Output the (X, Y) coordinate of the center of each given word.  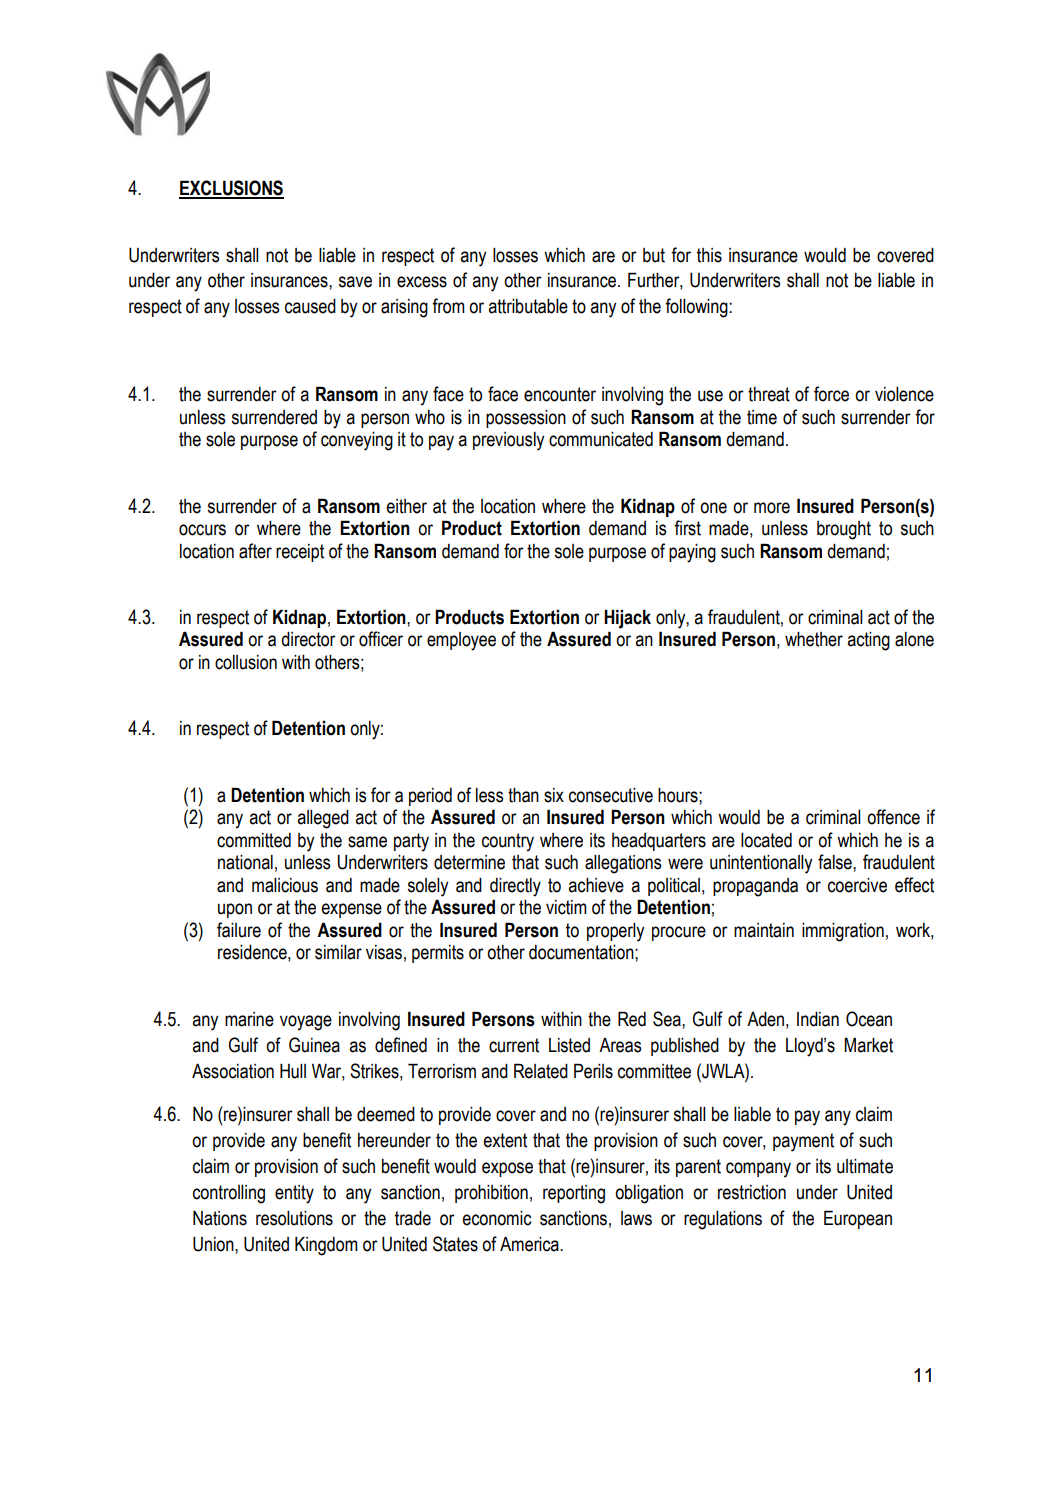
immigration (843, 932)
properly (615, 932)
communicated (601, 439)
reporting (574, 1194)
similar (338, 952)
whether (814, 639)
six (554, 795)
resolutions (294, 1218)
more (772, 508)
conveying (357, 441)
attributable (528, 306)
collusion (246, 662)
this (709, 255)
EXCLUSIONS (231, 189)
